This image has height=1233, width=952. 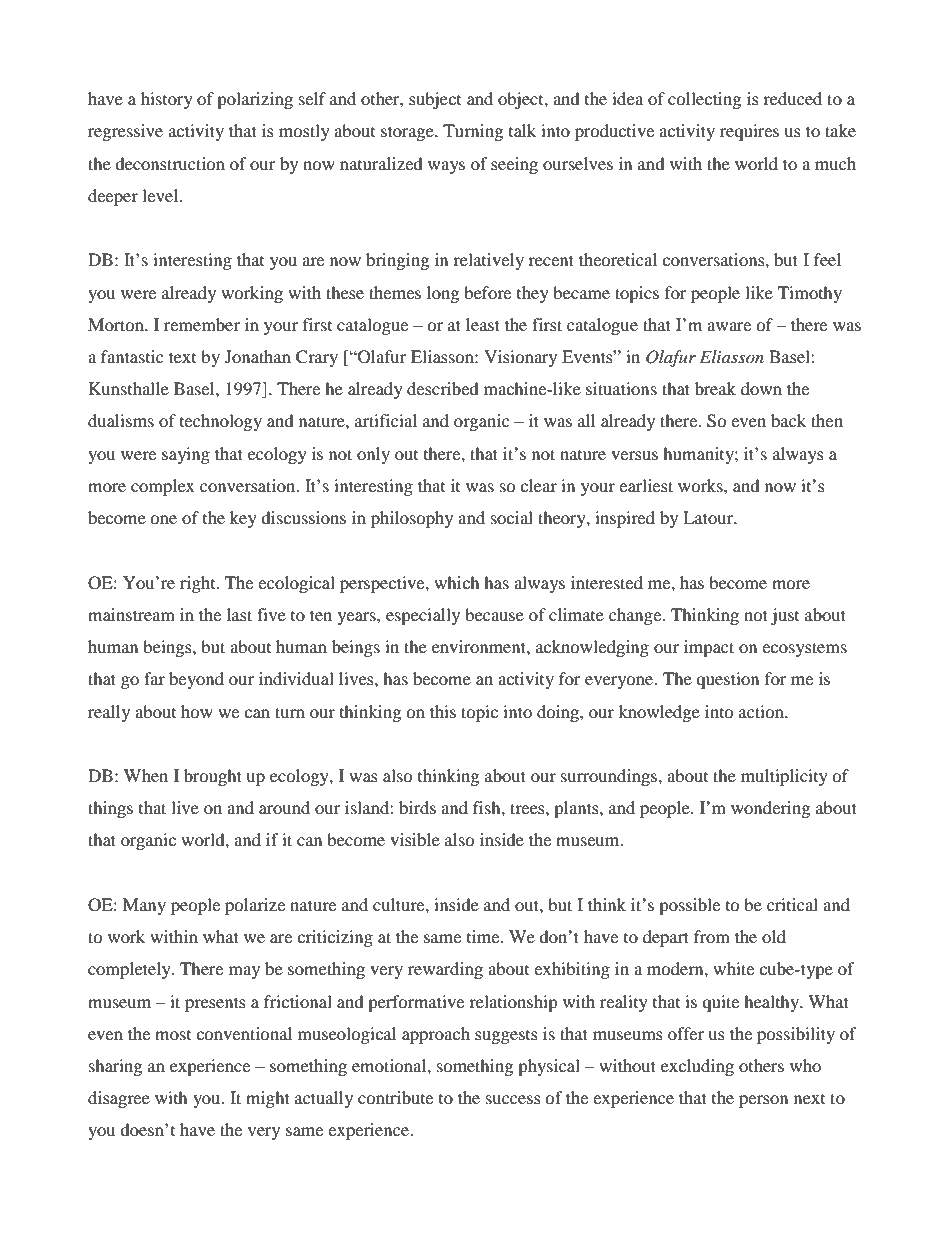 What do you see at coordinates (709, 517) in the image?
I see `Latour` at bounding box center [709, 517].
